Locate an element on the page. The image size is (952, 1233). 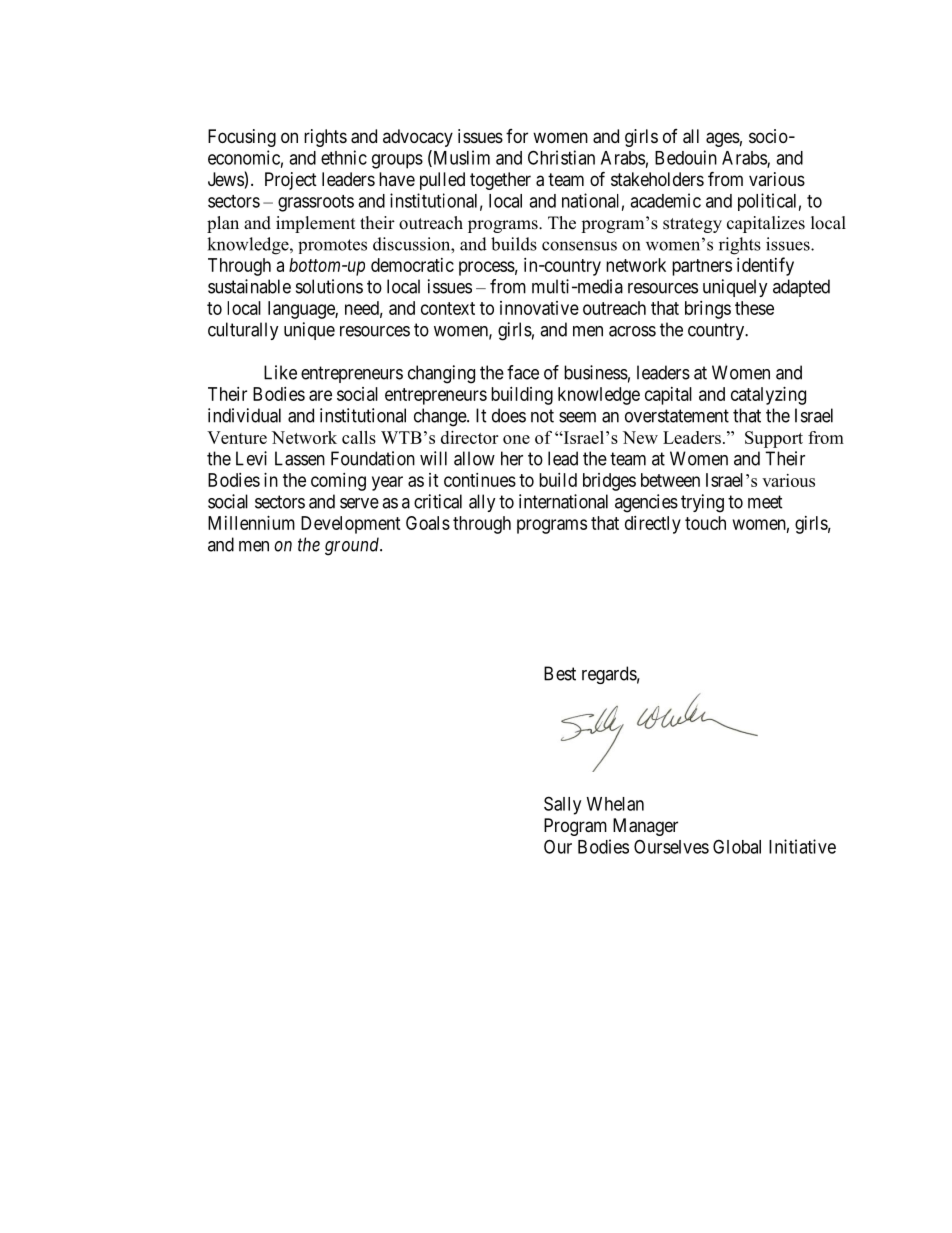
for is located at coordinates (517, 136).
